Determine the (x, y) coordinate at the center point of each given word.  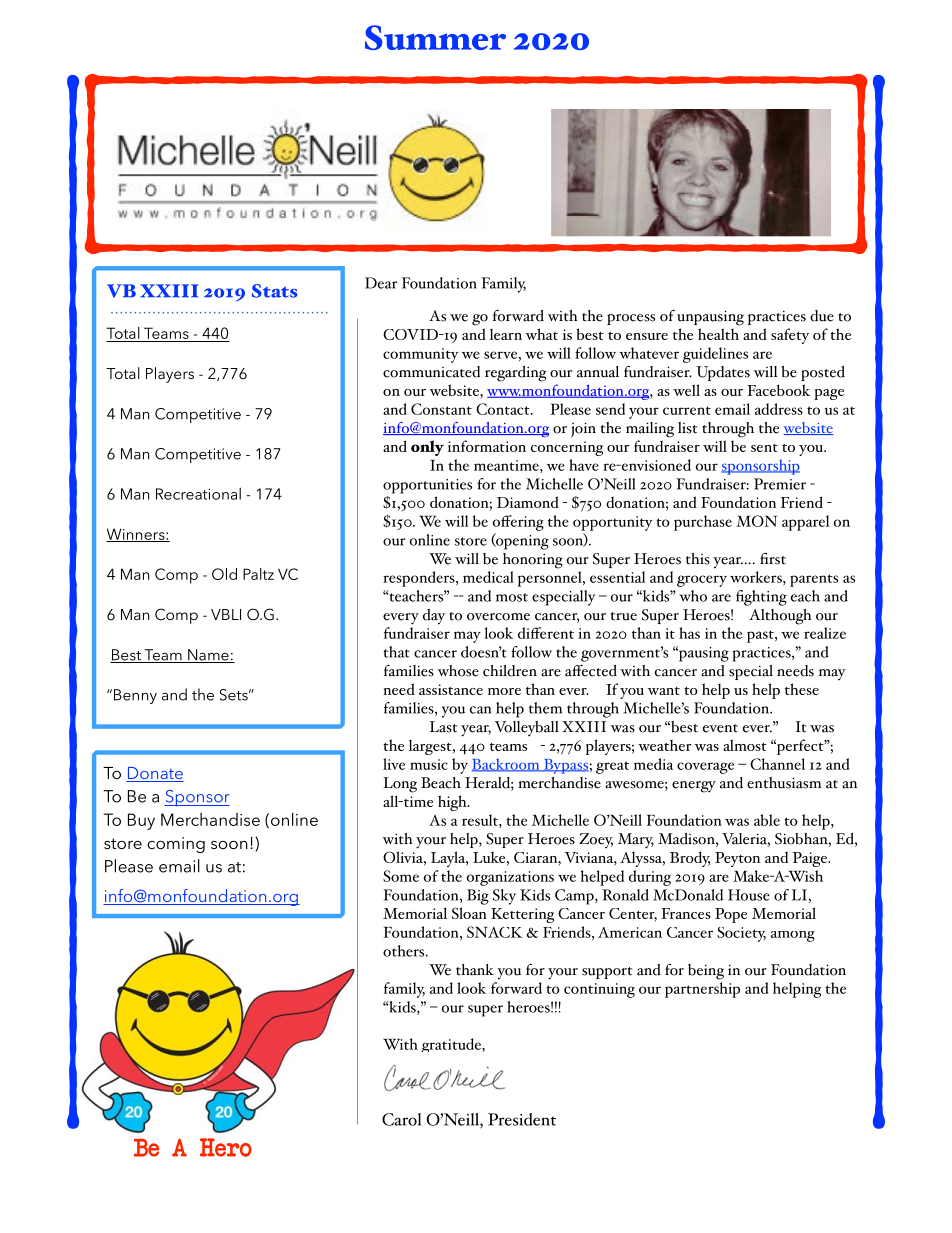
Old (224, 574)
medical (488, 577)
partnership (702, 990)
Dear (381, 283)
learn (506, 334)
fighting (761, 598)
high (453, 803)
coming (176, 845)
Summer (435, 37)
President (522, 1119)
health (718, 334)
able (767, 820)
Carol (401, 1119)
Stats (275, 291)
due (822, 316)
